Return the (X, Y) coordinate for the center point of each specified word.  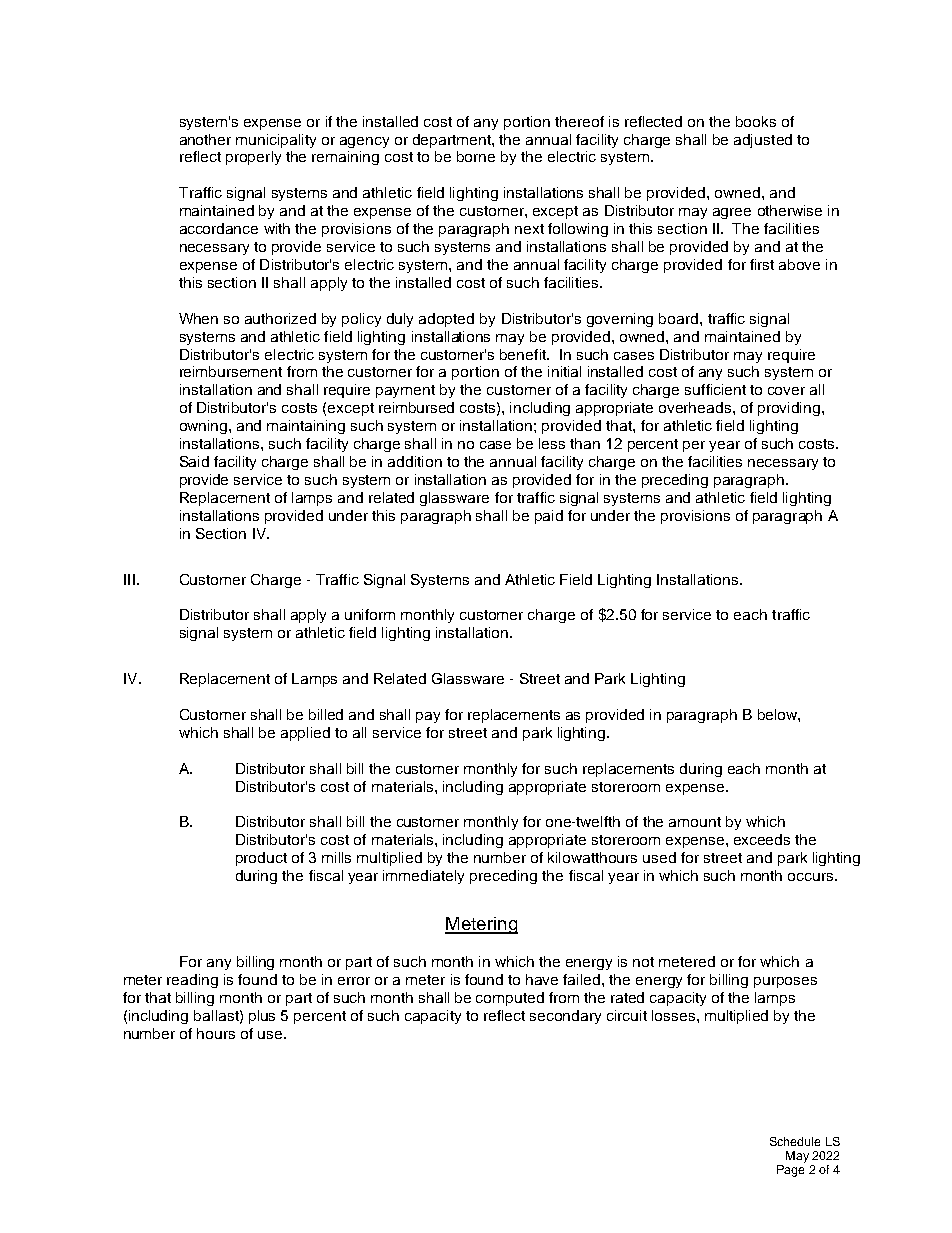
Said (194, 461)
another (205, 139)
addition (415, 461)
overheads (696, 407)
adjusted (763, 141)
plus (262, 1017)
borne (476, 156)
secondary (565, 1017)
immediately (423, 877)
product (261, 859)
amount (695, 822)
